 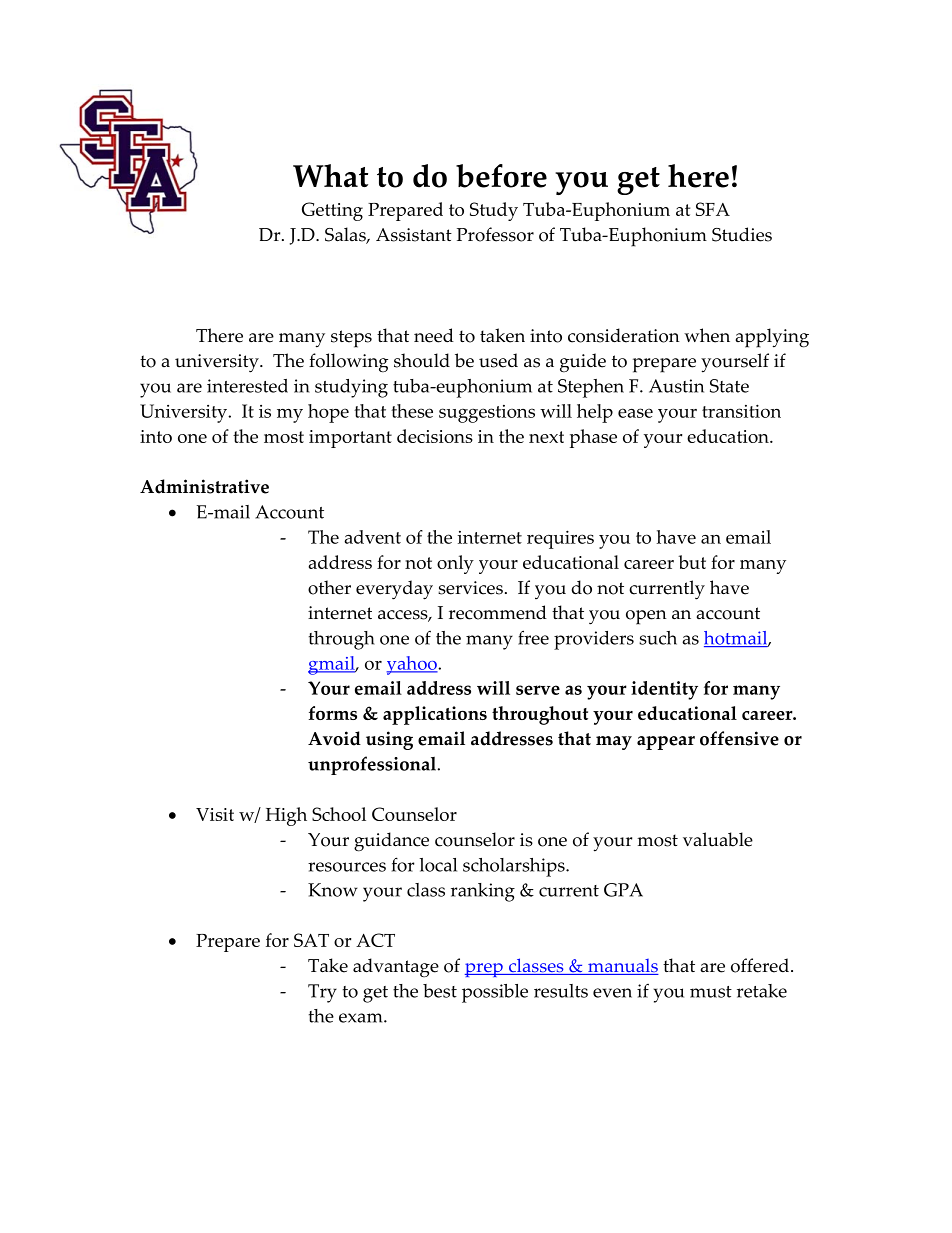 What do you see at coordinates (718, 839) in the document?
I see `valuable` at bounding box center [718, 839].
